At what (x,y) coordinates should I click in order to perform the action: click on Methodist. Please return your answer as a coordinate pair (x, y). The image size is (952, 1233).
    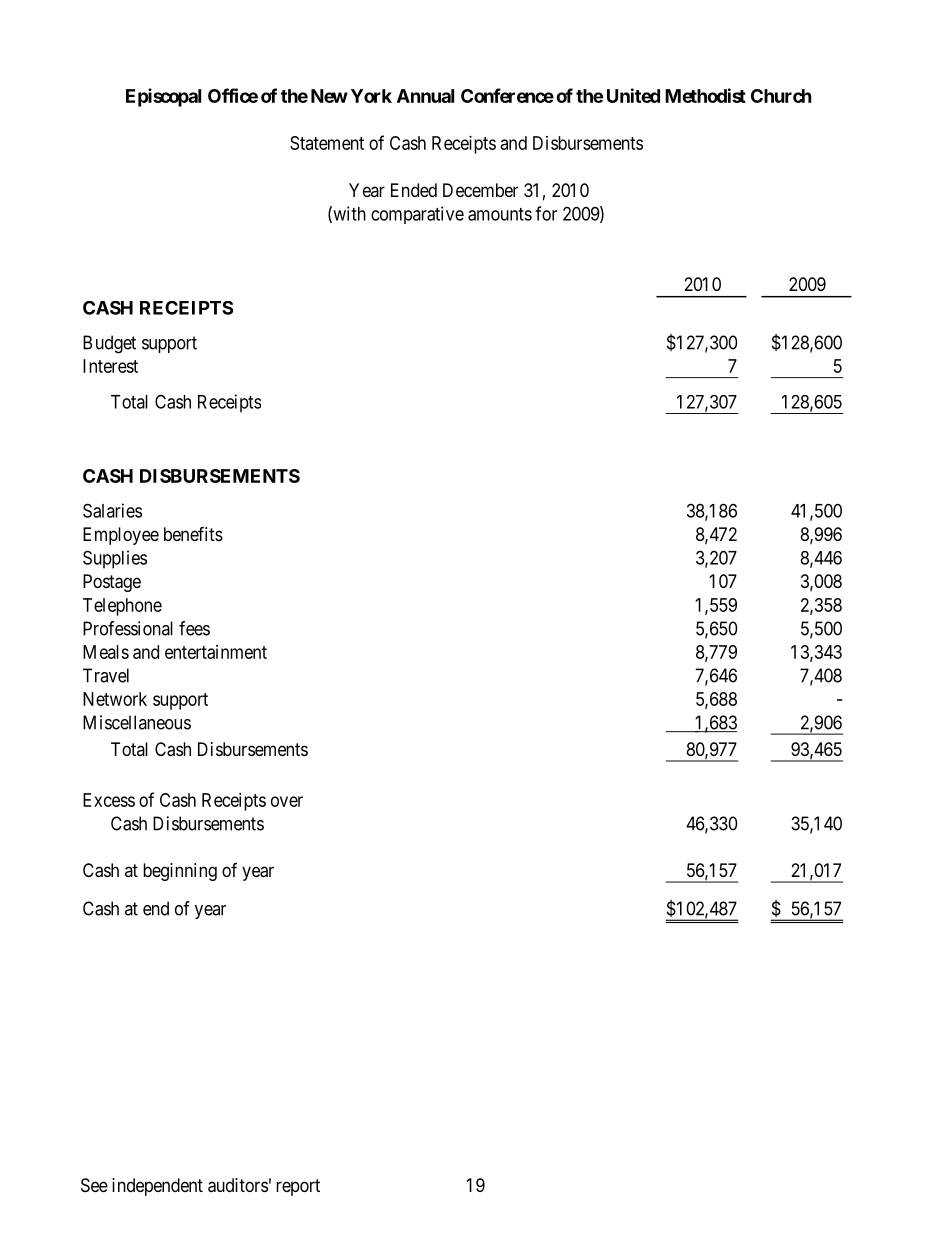
    Looking at the image, I should click on (705, 95).
